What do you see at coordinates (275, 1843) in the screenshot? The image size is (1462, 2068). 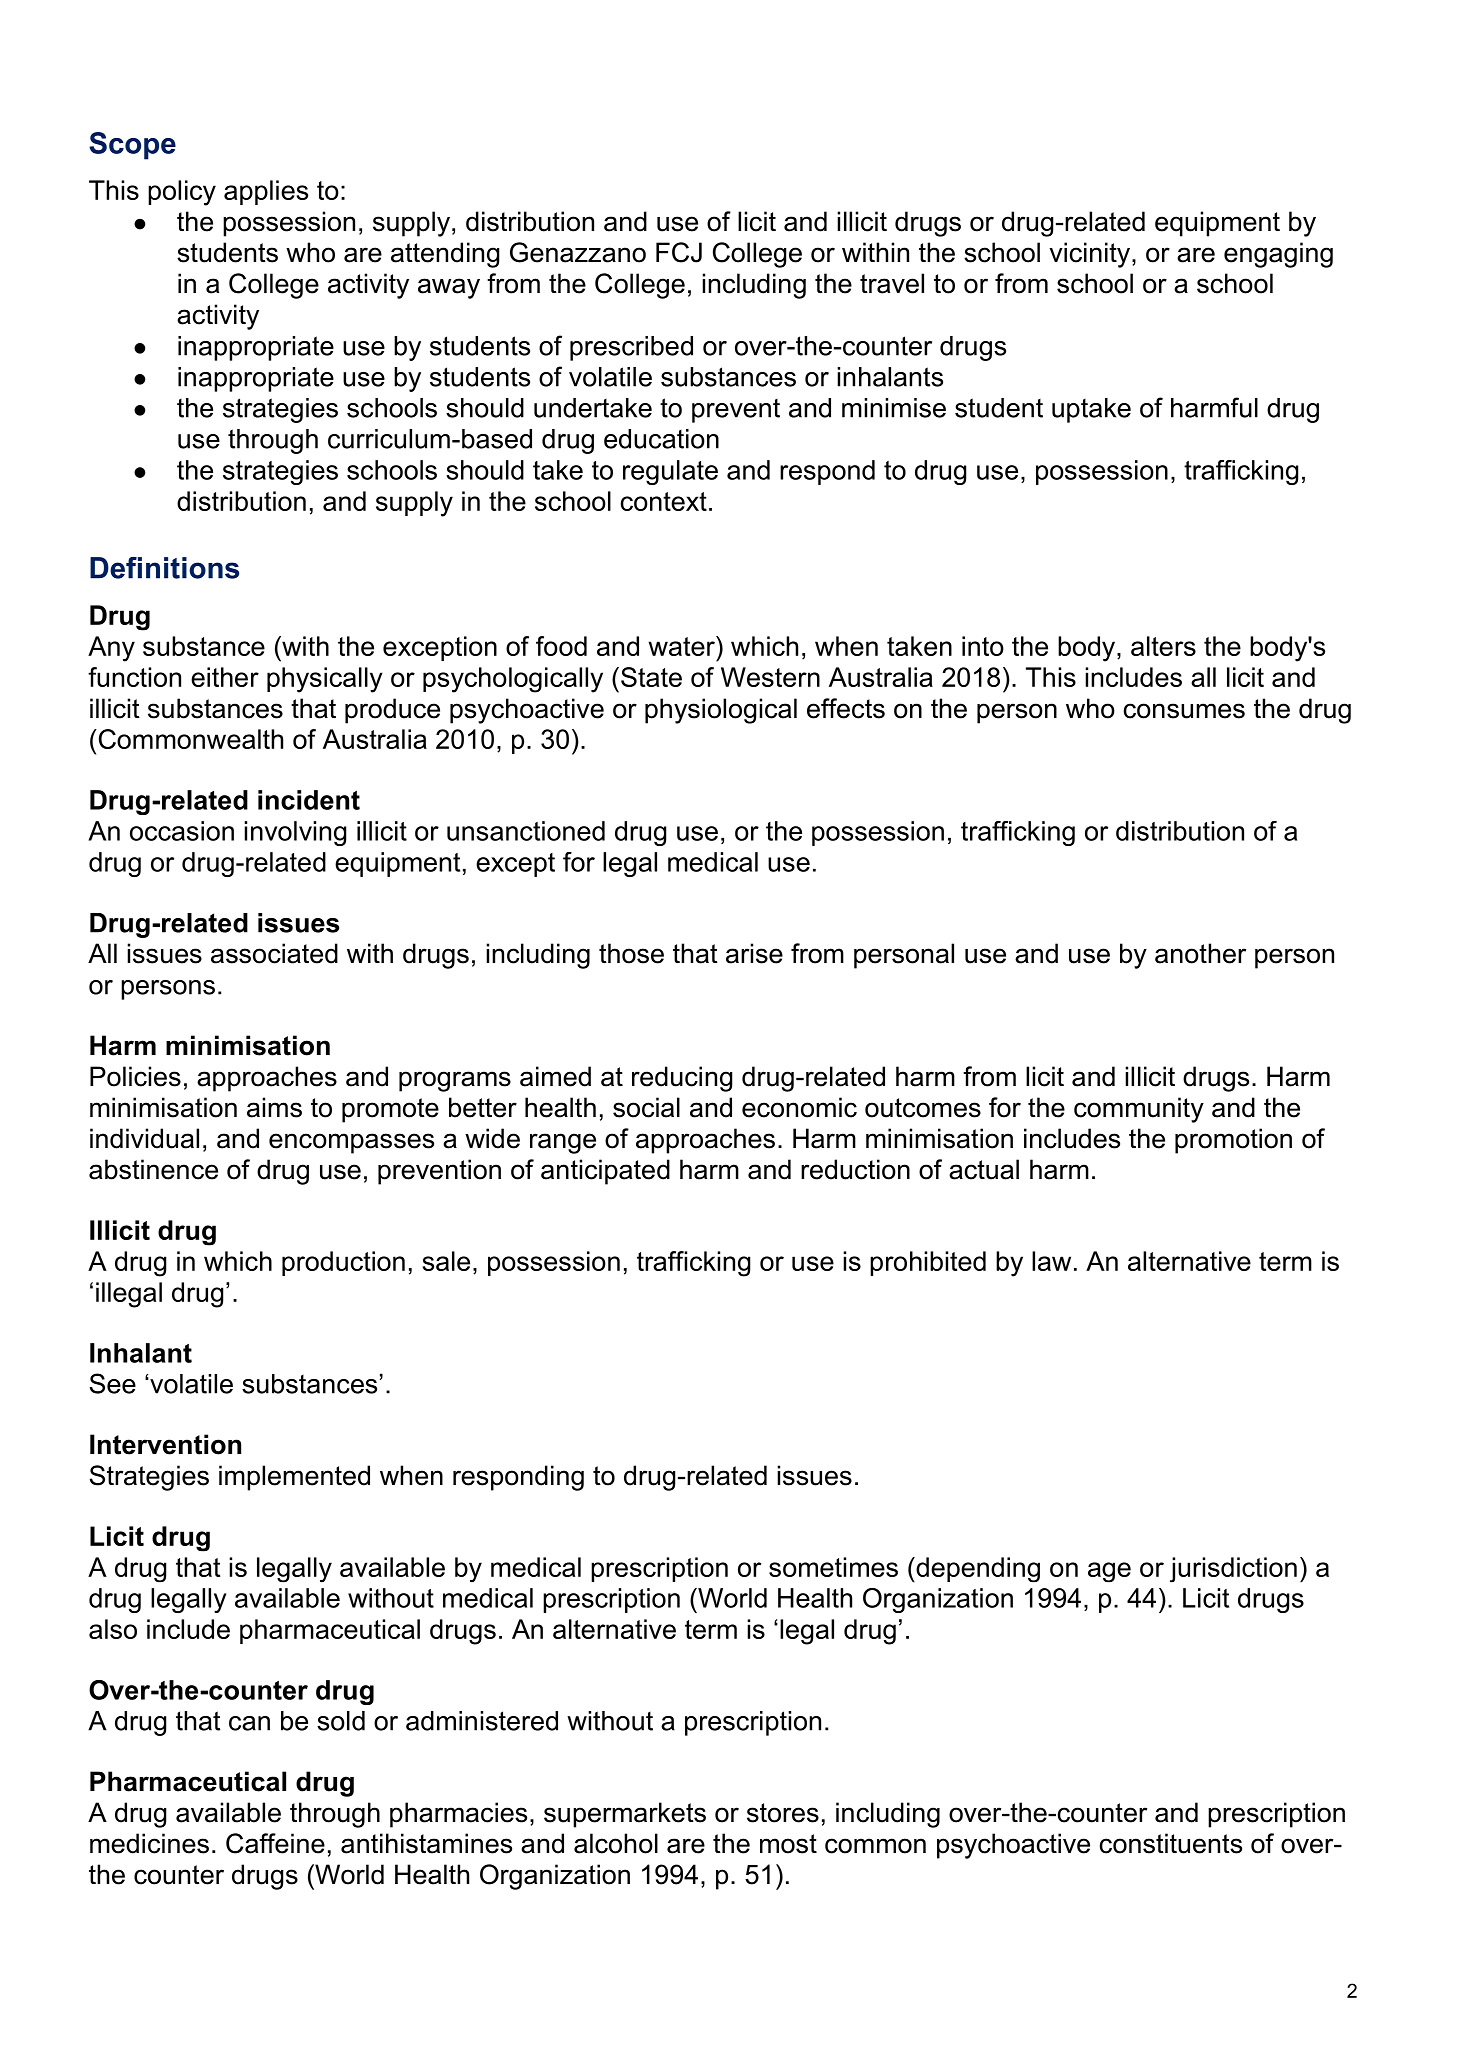 I see `Caffeine` at bounding box center [275, 1843].
